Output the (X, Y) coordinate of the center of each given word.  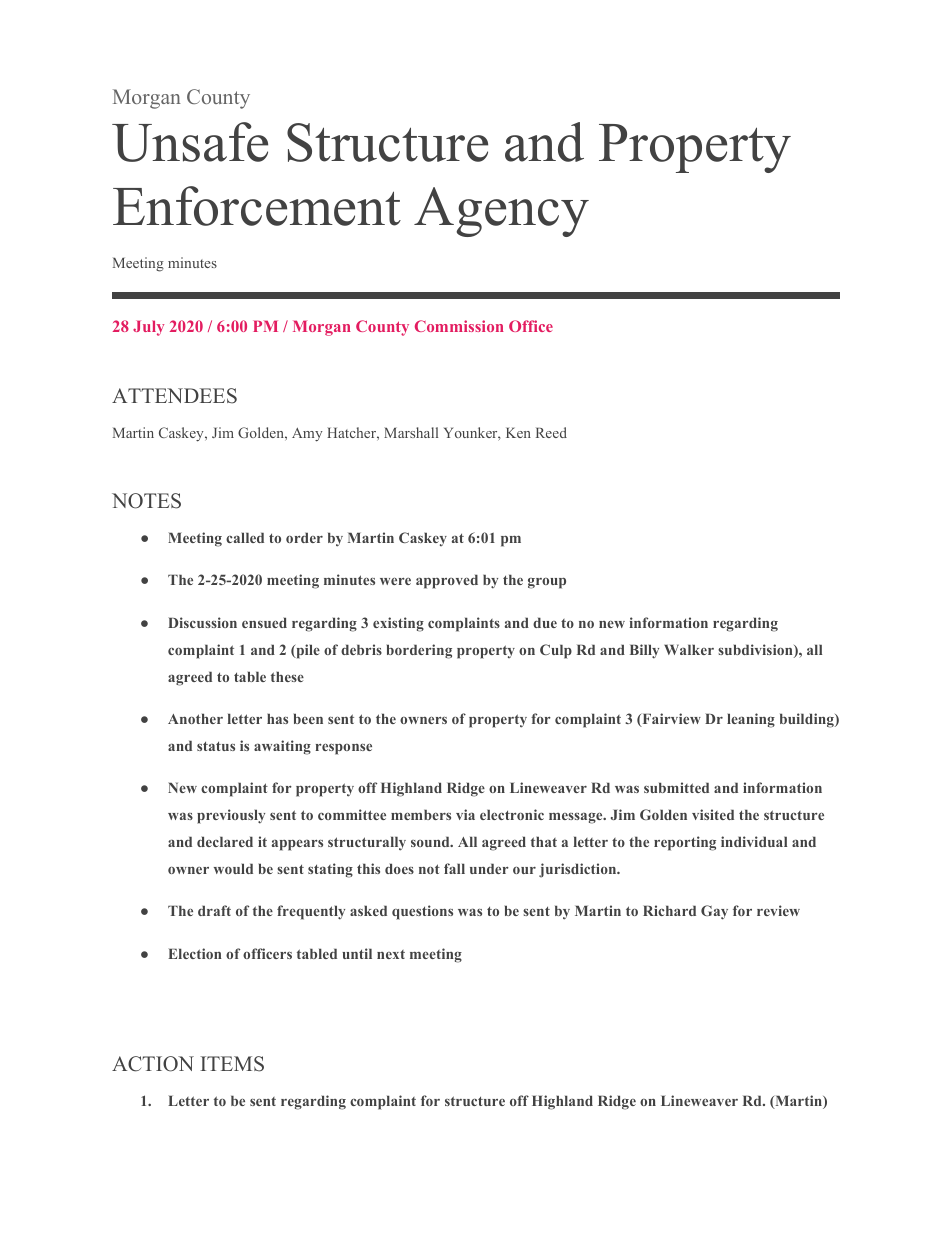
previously (231, 816)
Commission (459, 326)
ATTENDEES (174, 396)
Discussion (202, 622)
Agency (501, 212)
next (391, 954)
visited (713, 814)
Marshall (411, 432)
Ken (518, 432)
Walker (689, 649)
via (465, 814)
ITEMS (232, 1064)
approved (447, 581)
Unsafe (190, 142)
